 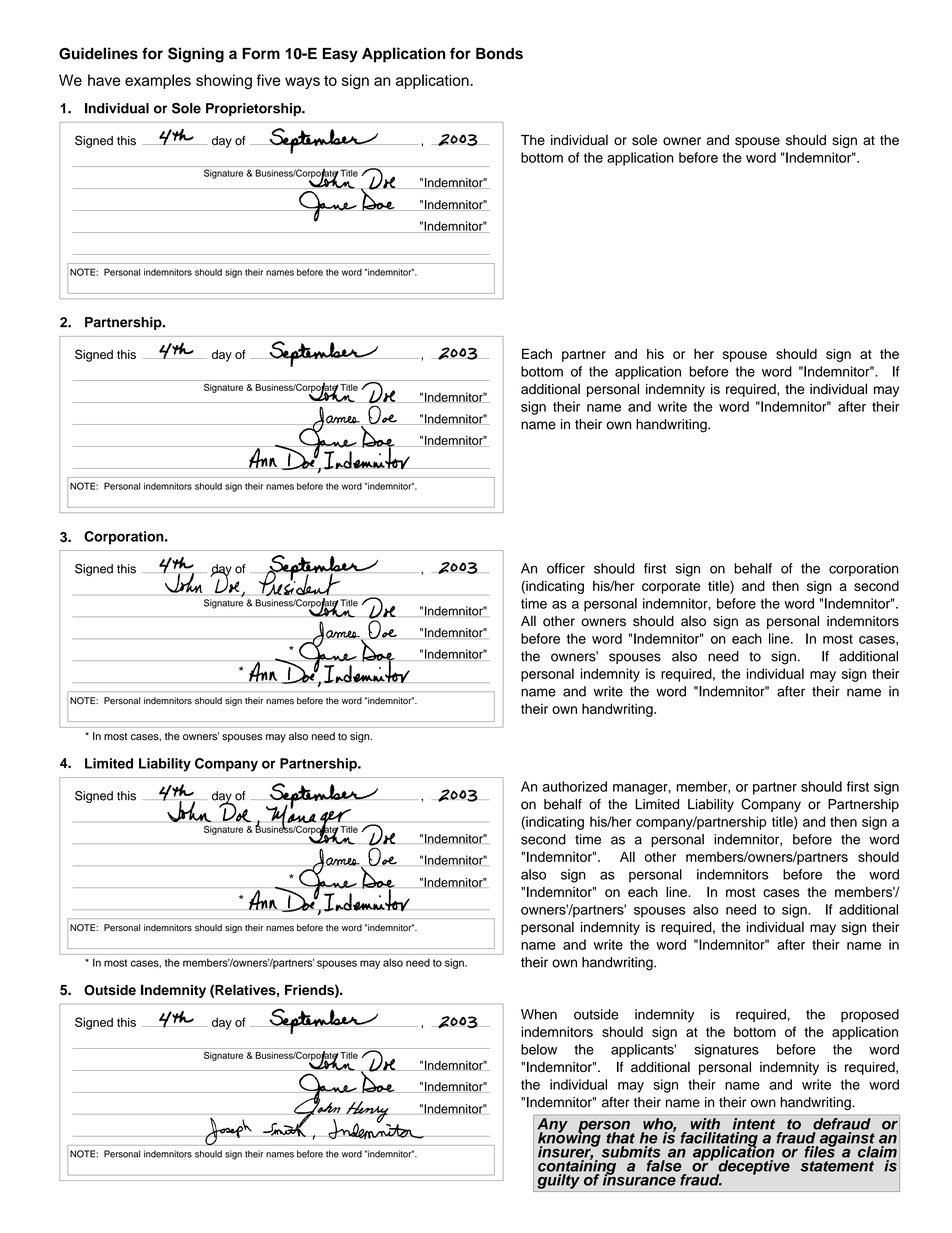 I want to click on with, so click(x=705, y=1124).
